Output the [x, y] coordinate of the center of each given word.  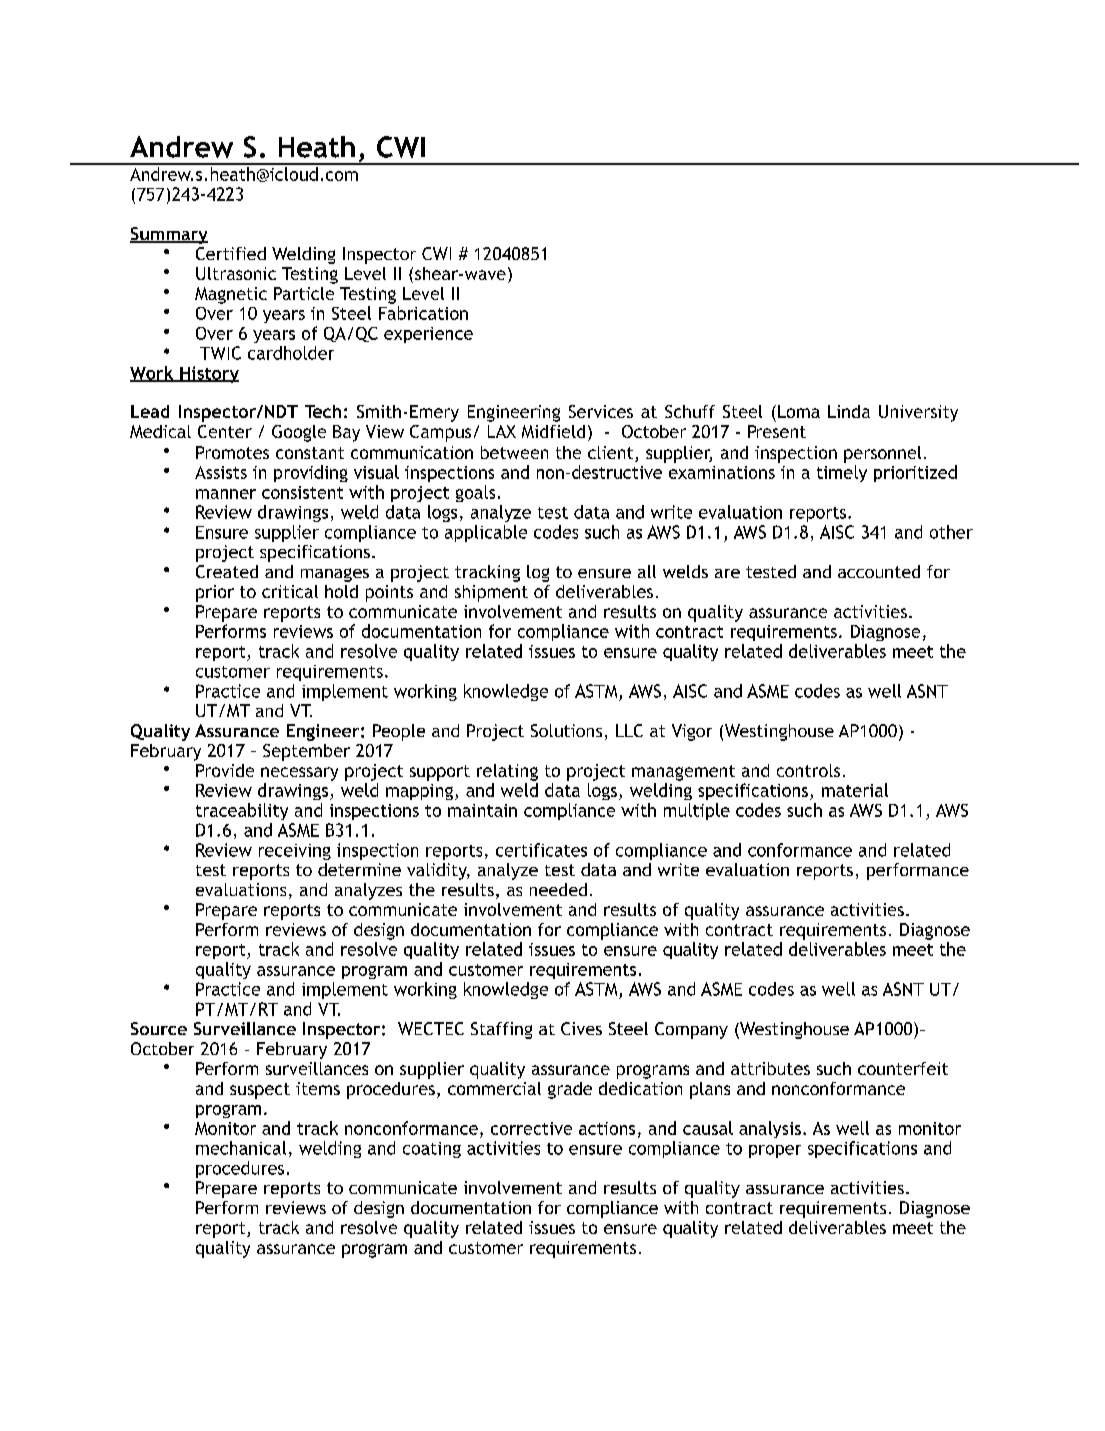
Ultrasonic [236, 273]
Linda [849, 411]
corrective [531, 1128]
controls [808, 770]
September [306, 752]
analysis [770, 1129]
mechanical [241, 1148]
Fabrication [423, 313]
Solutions [566, 730]
